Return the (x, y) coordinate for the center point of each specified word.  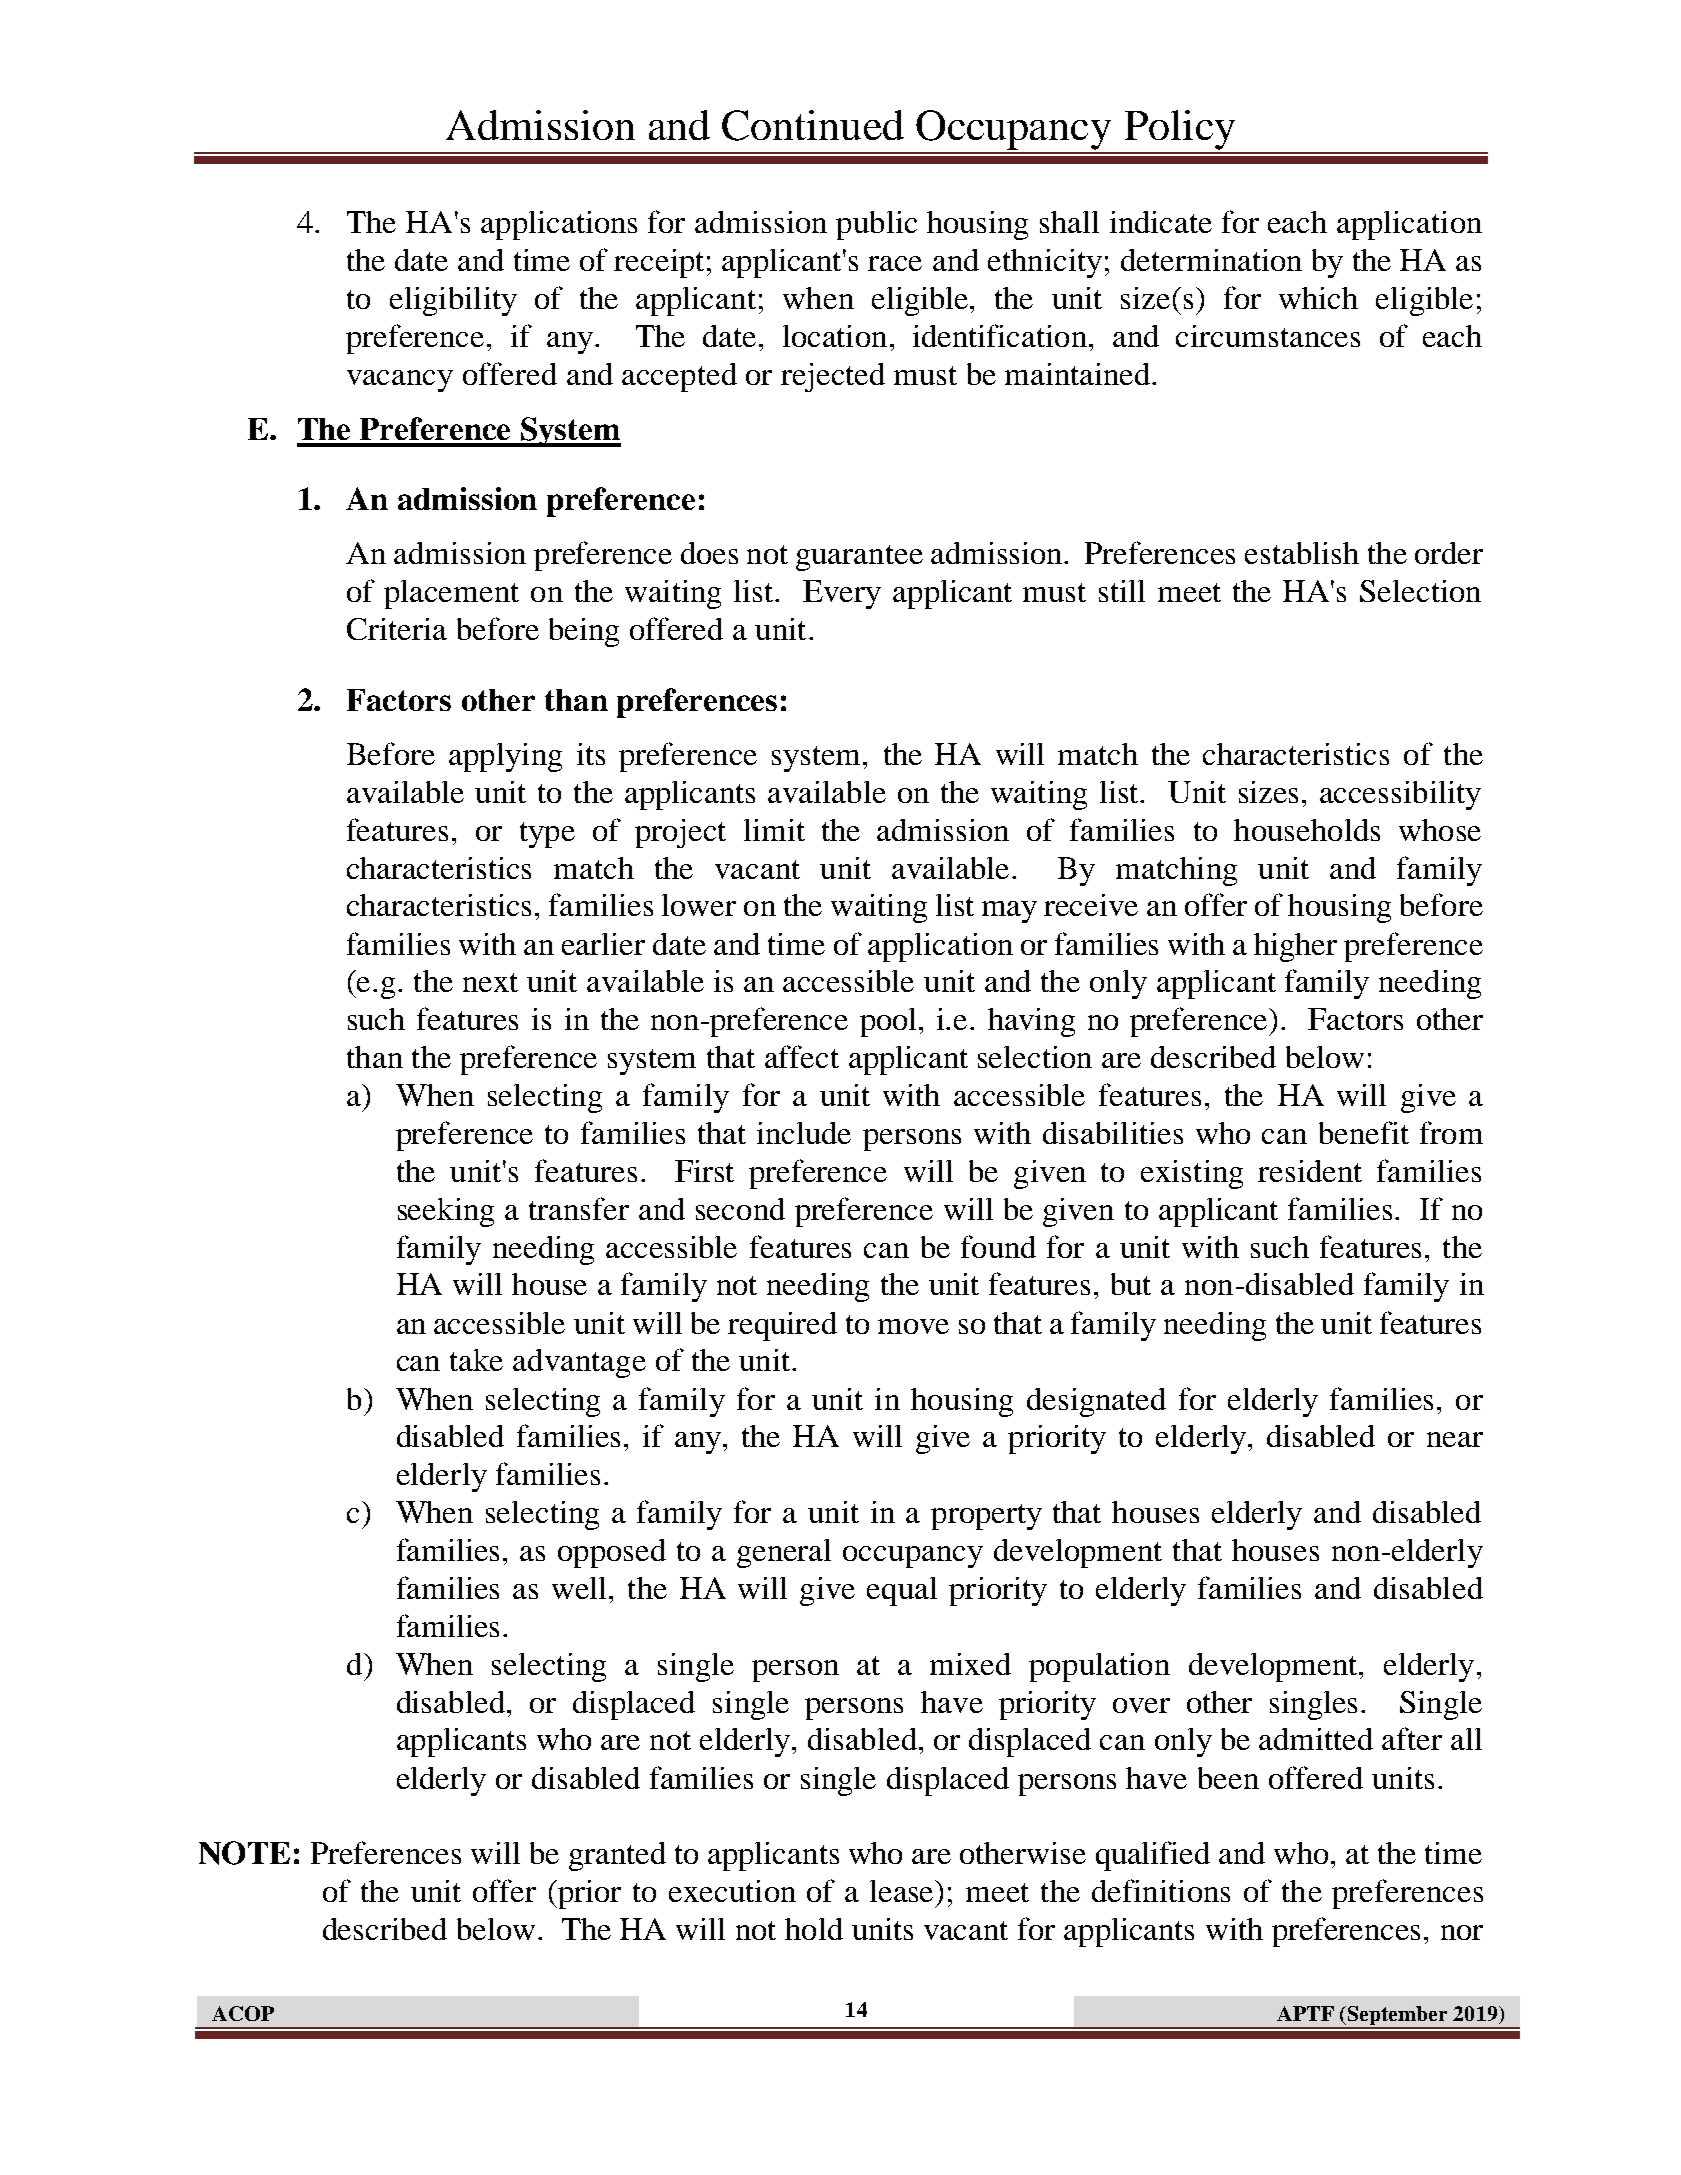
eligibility (453, 301)
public (876, 225)
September (1397, 2017)
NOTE (244, 1853)
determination (1211, 260)
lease (903, 1891)
